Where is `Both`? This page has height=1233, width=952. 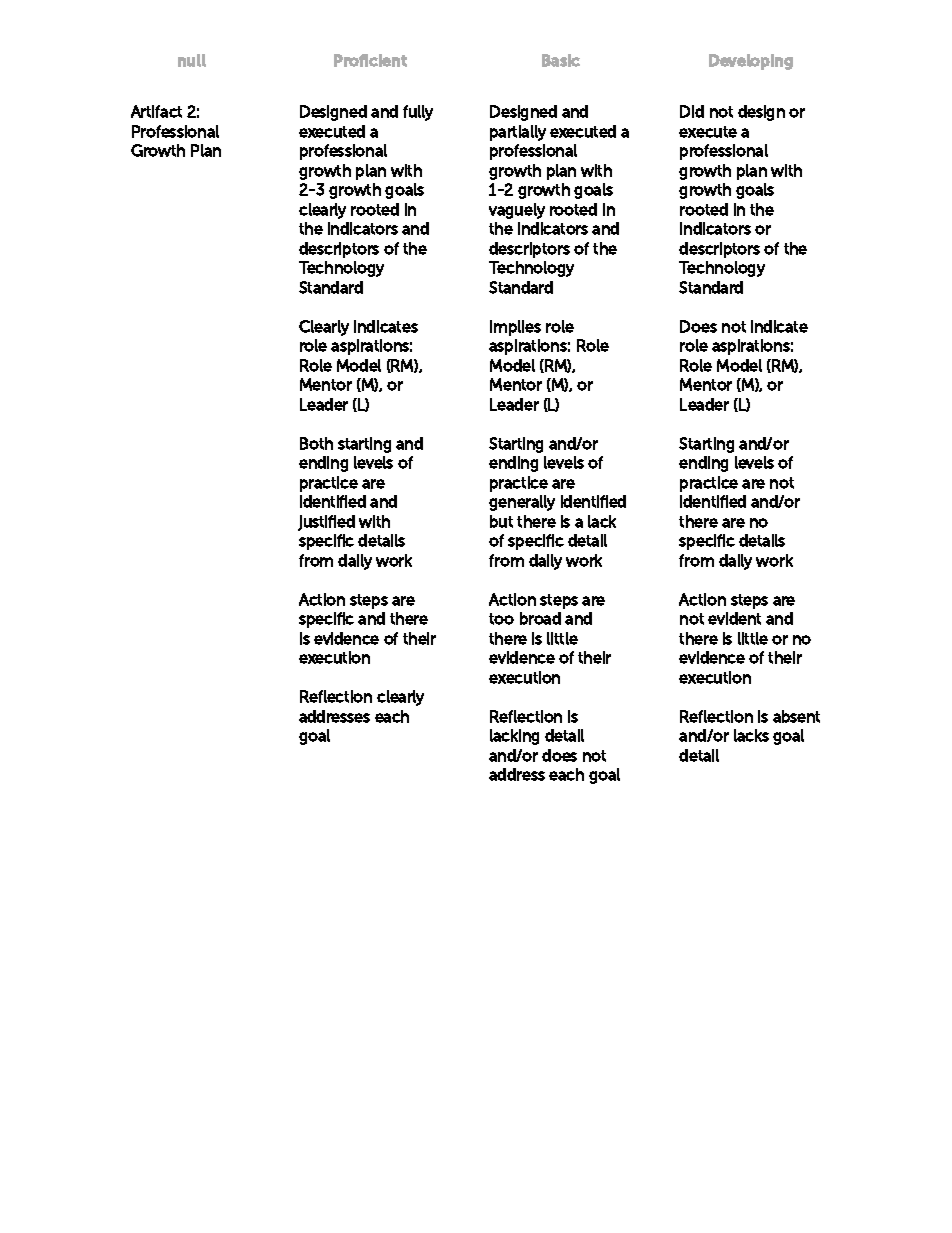 Both is located at coordinates (316, 443).
